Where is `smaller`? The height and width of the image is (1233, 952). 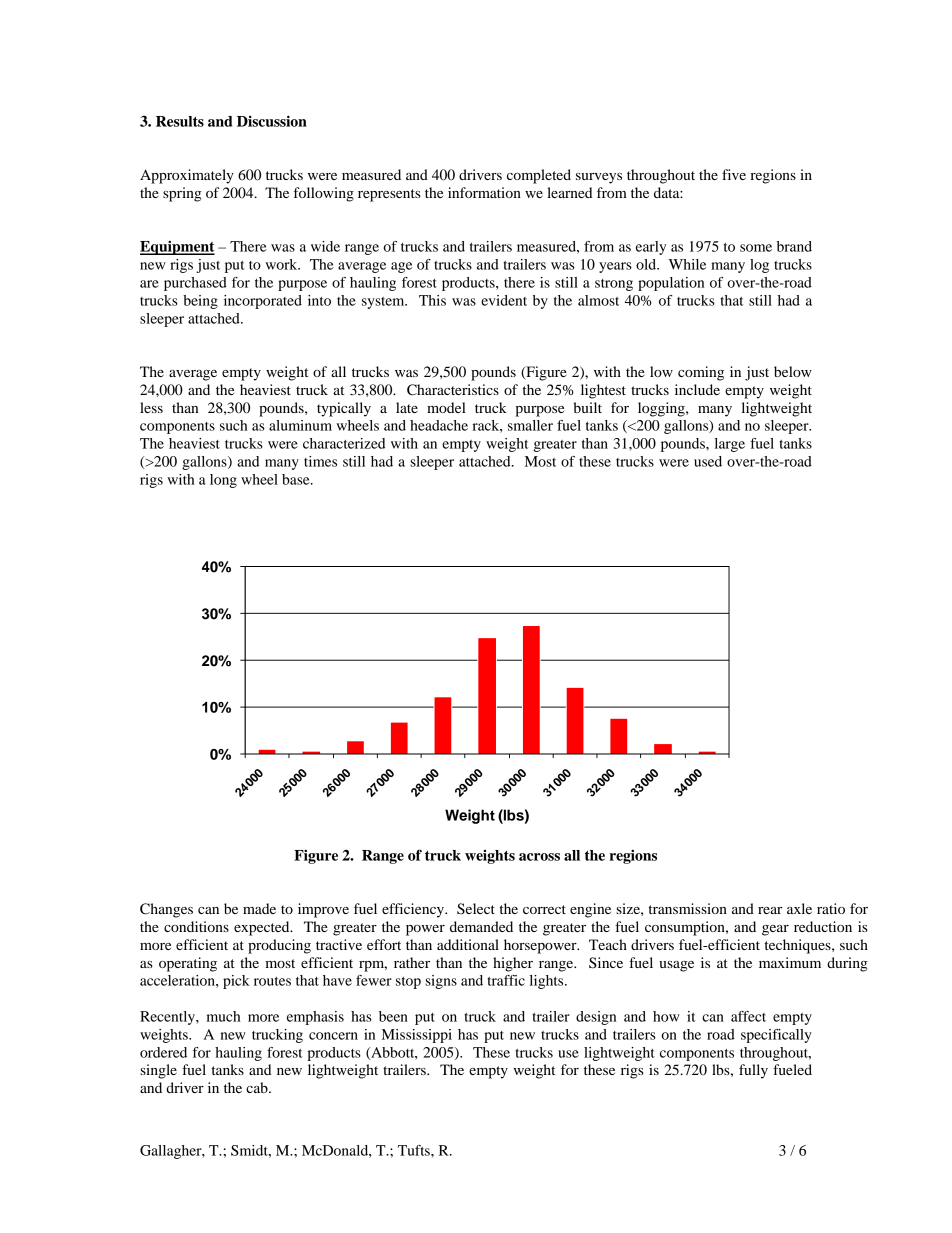
smaller is located at coordinates (530, 425).
